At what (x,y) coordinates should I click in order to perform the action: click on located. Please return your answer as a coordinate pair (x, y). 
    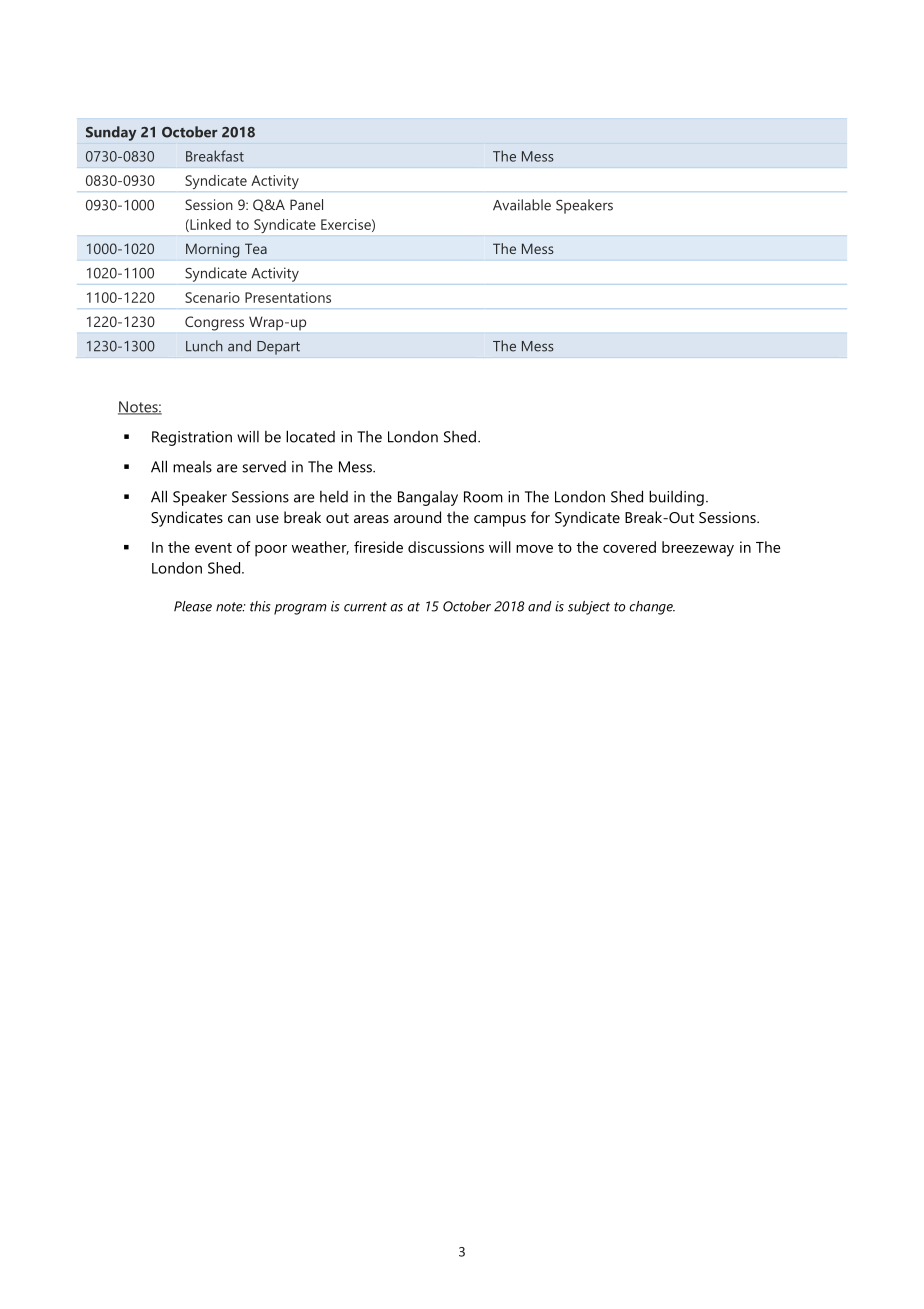
    Looking at the image, I should click on (310, 436).
